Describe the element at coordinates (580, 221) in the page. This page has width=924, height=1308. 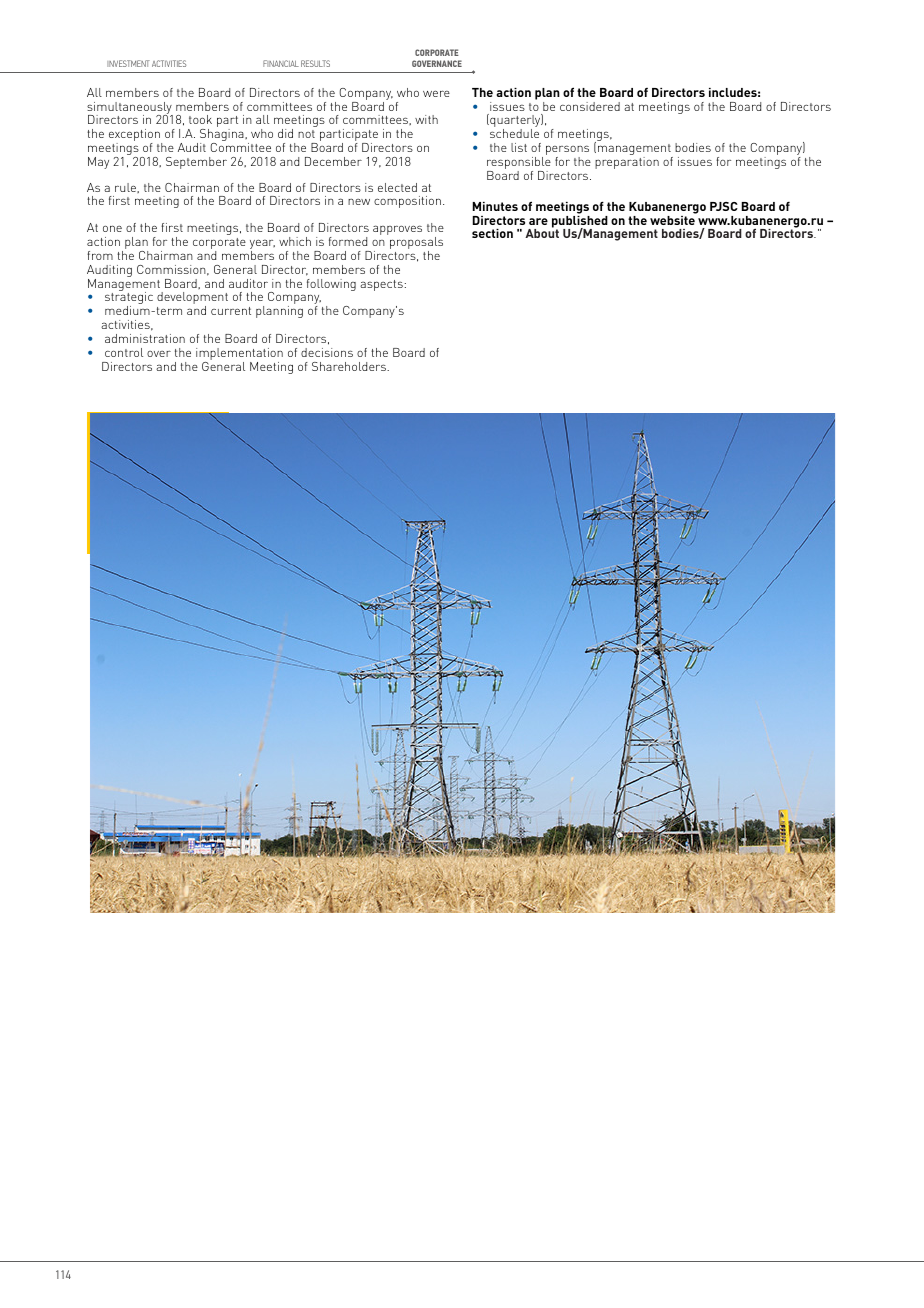
I see `published` at that location.
